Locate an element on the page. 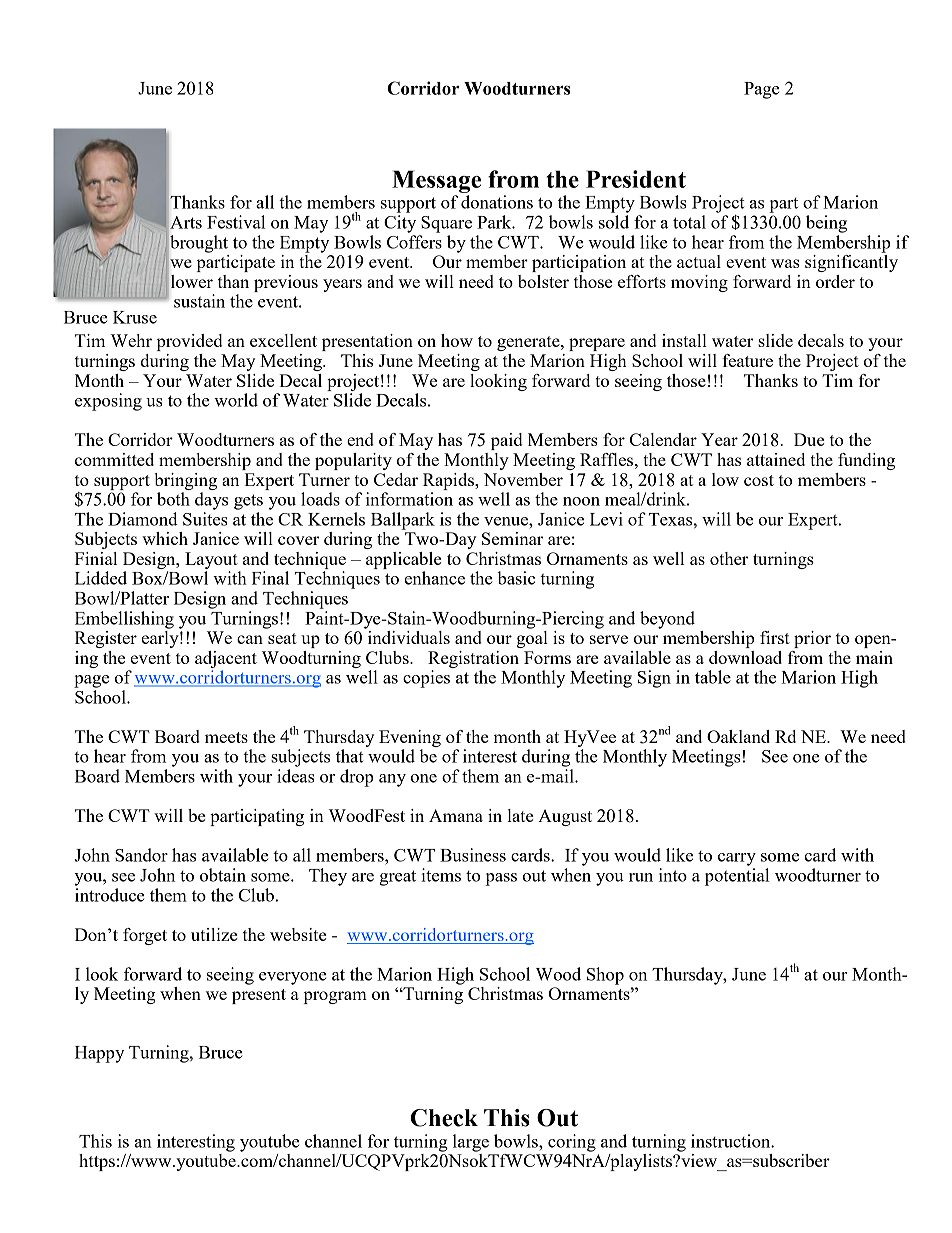  being is located at coordinates (826, 224).
